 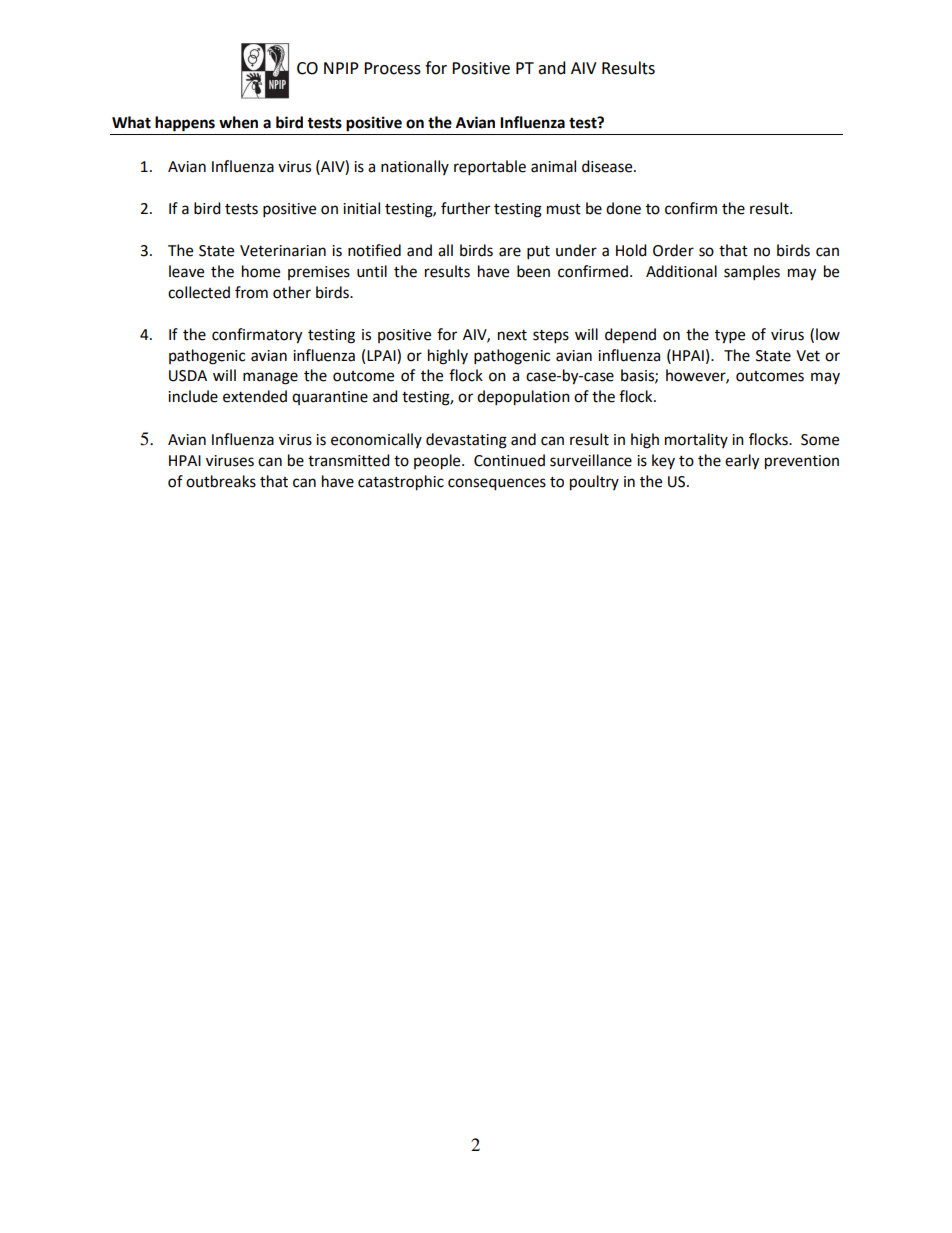 I want to click on when, so click(x=238, y=122).
